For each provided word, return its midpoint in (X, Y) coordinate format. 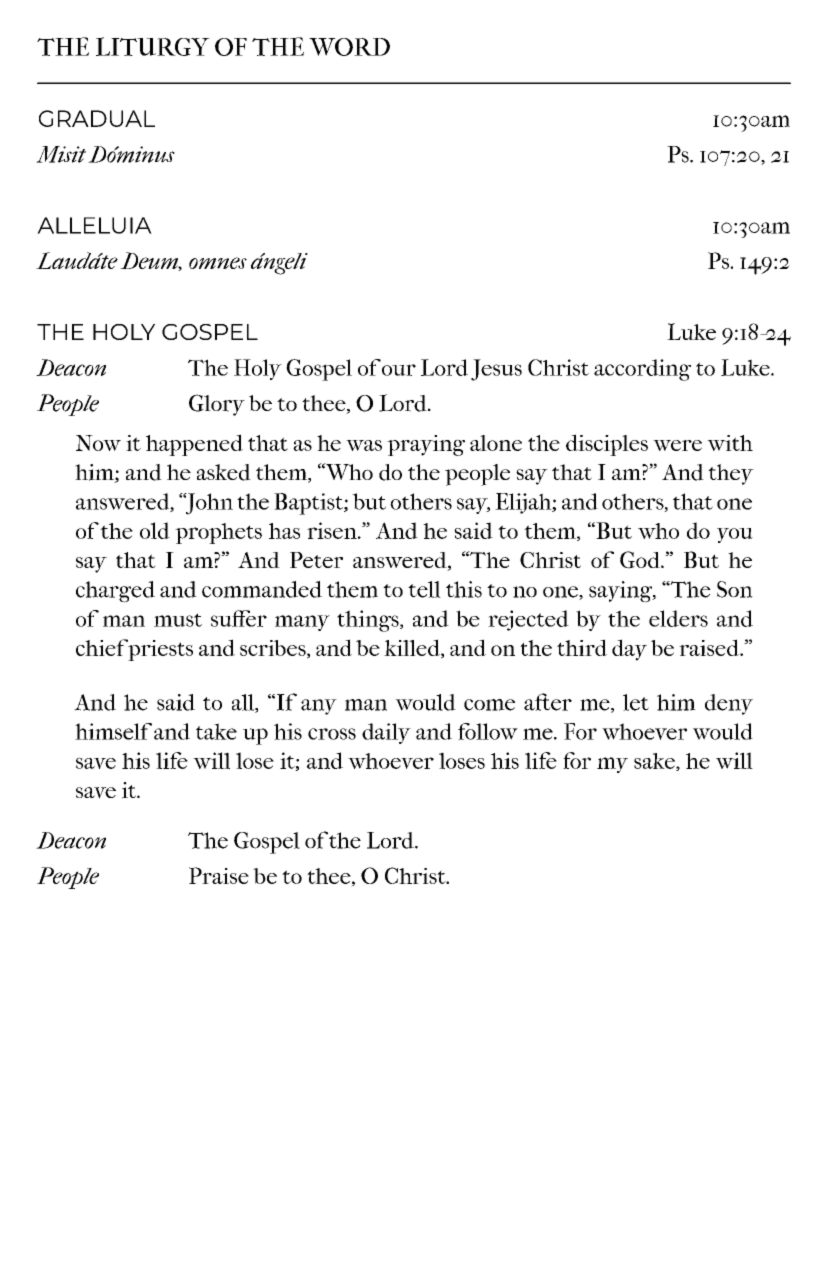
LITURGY (153, 46)
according (642, 370)
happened (194, 445)
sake (655, 762)
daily (386, 733)
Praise (219, 875)
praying (426, 445)
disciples (607, 445)
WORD (349, 47)
